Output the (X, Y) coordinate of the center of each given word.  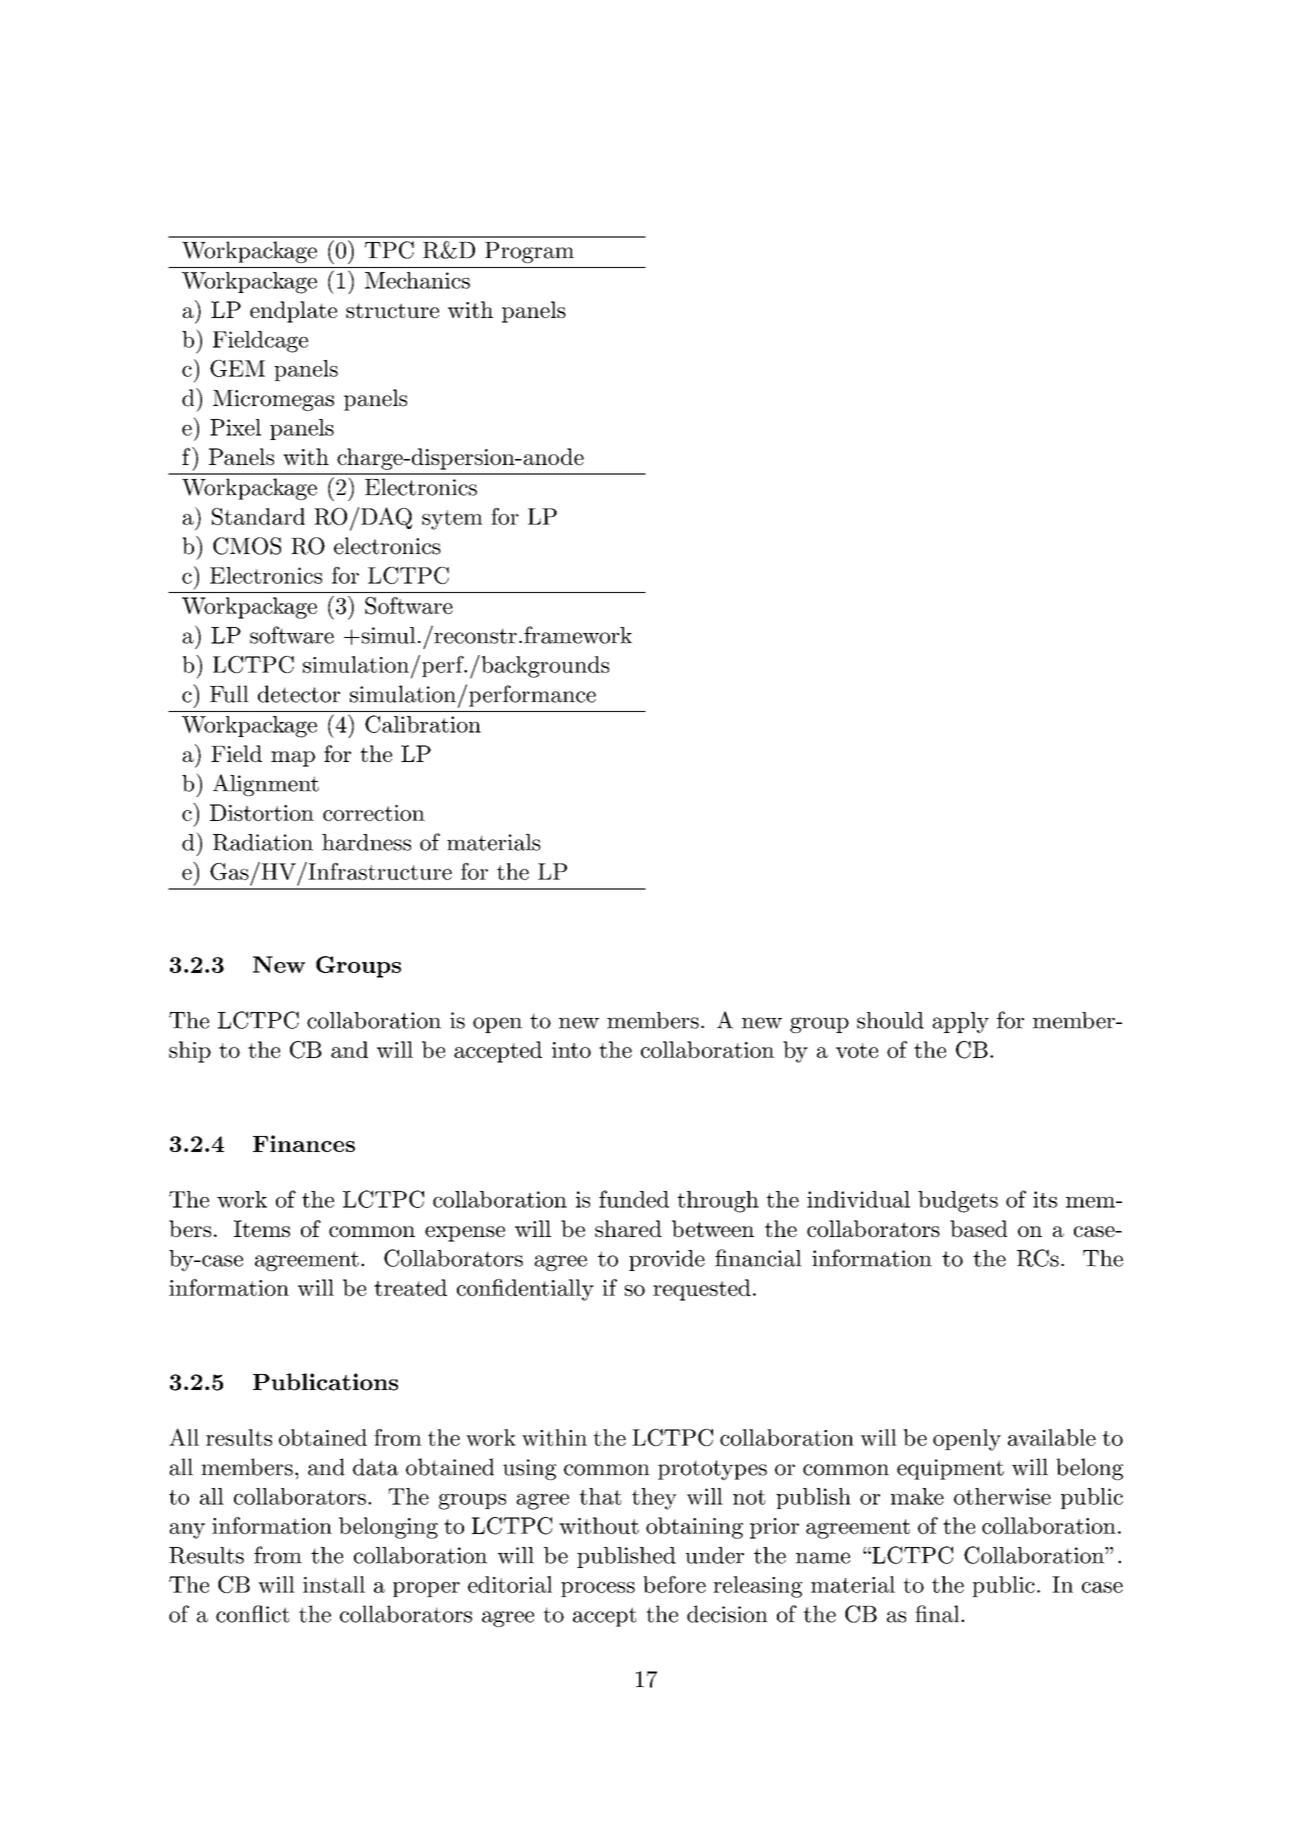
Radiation (263, 842)
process (598, 1589)
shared (628, 1228)
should (890, 1020)
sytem (452, 520)
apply (960, 1022)
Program (529, 252)
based (978, 1228)
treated (410, 1287)
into (571, 1050)
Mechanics (417, 280)
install (334, 1584)
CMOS (247, 546)
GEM (237, 368)
